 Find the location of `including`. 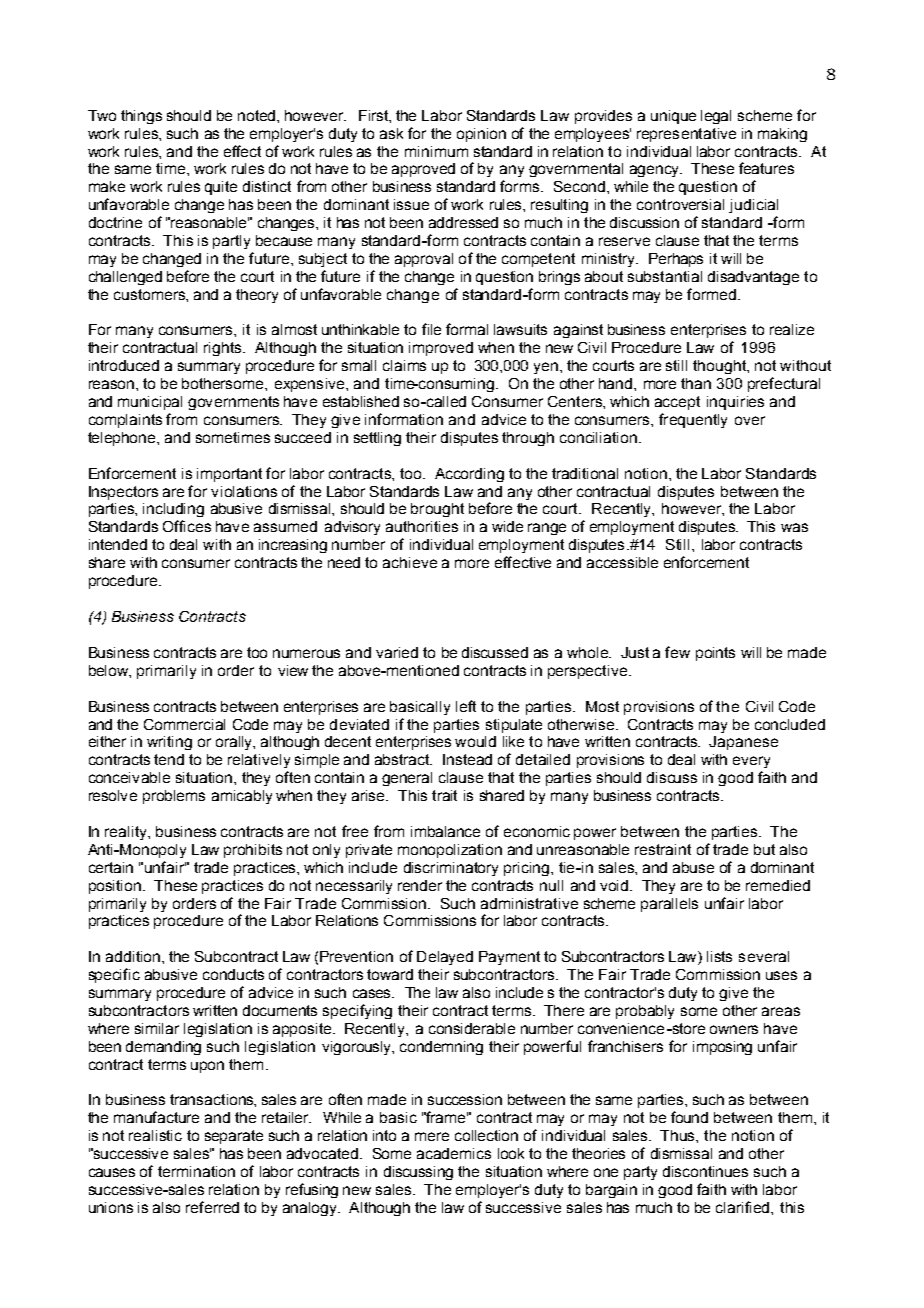

including is located at coordinates (173, 510).
